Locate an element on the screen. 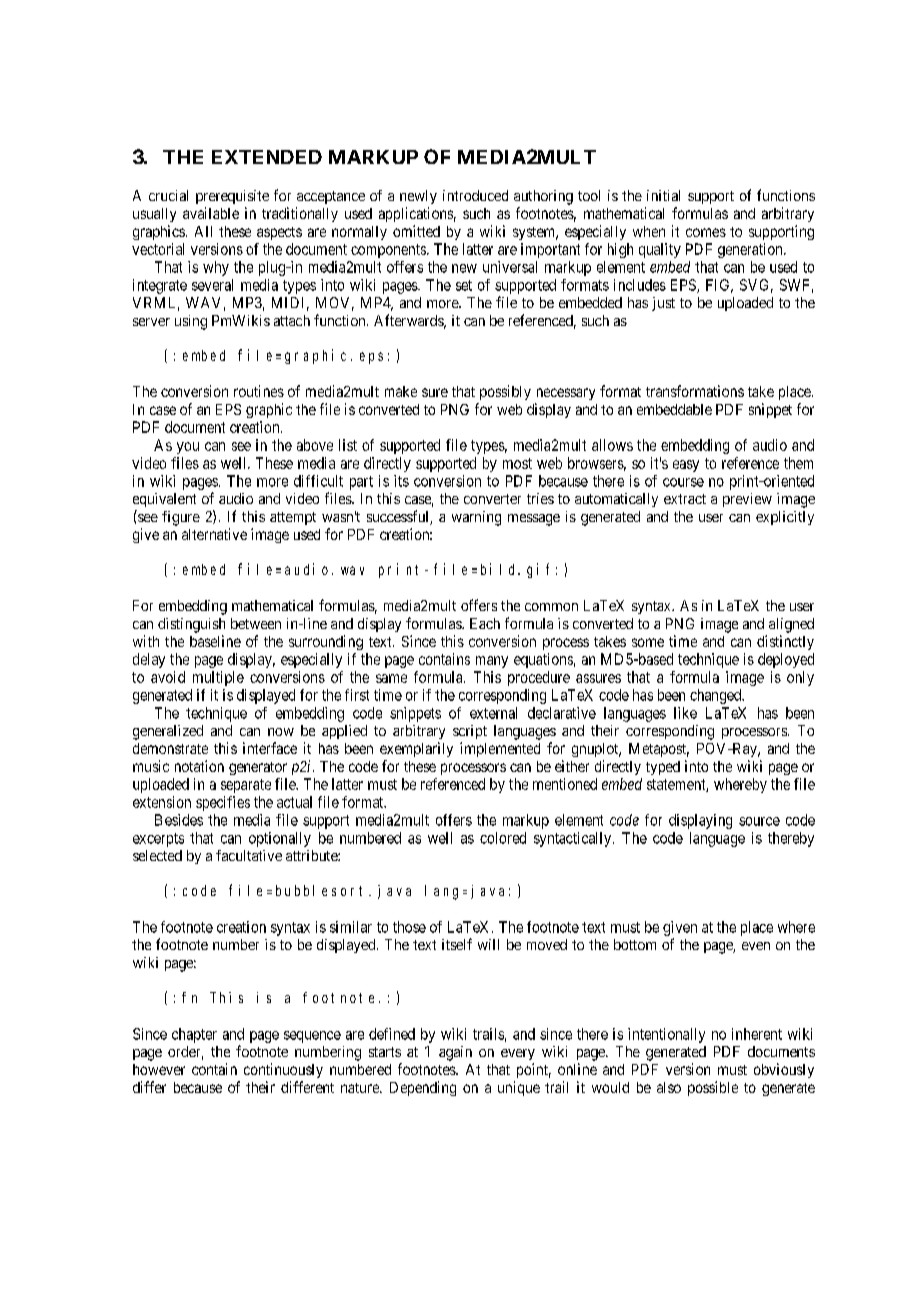  implemented is located at coordinates (500, 749).
